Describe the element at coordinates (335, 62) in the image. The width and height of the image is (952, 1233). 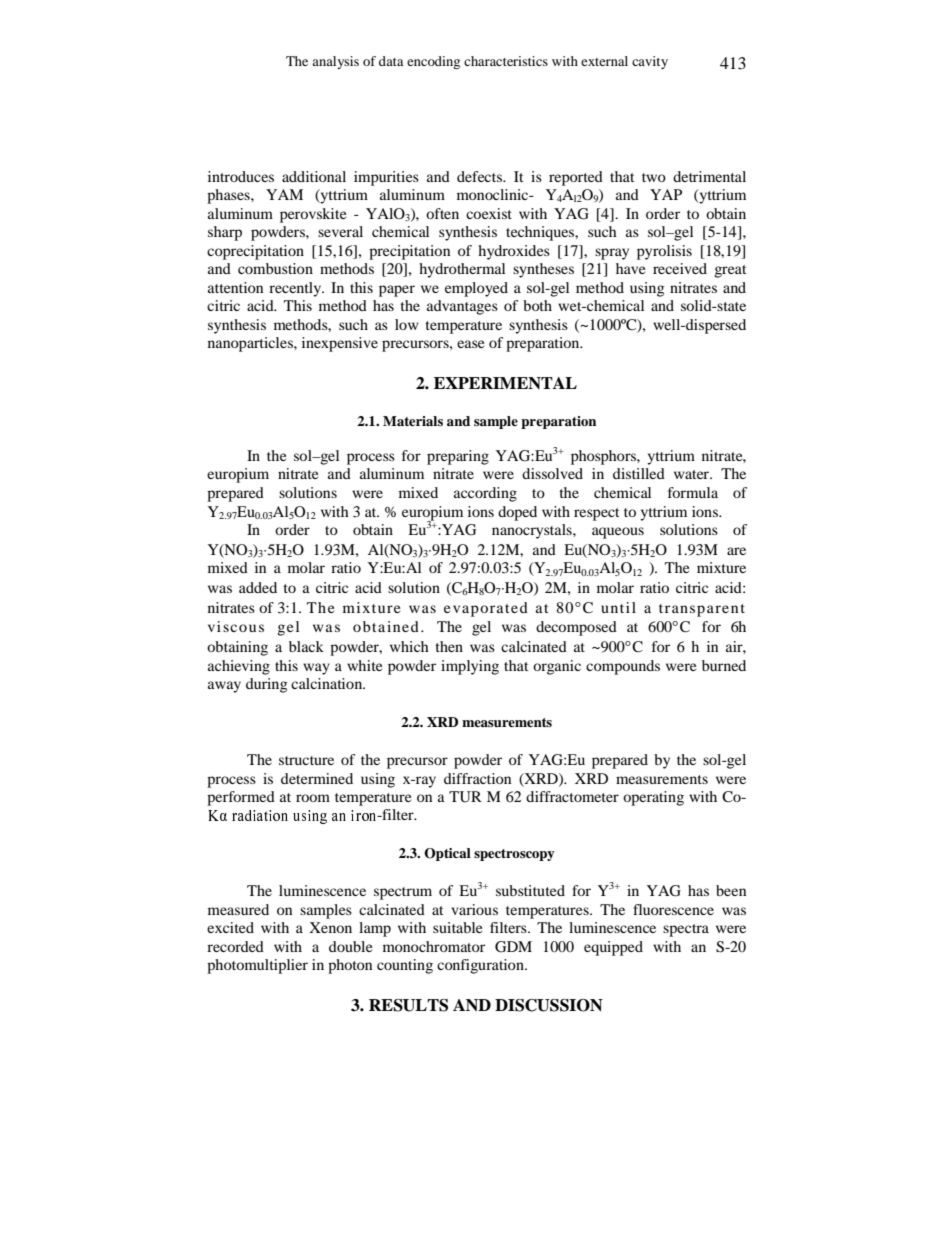
I see `analysis` at that location.
